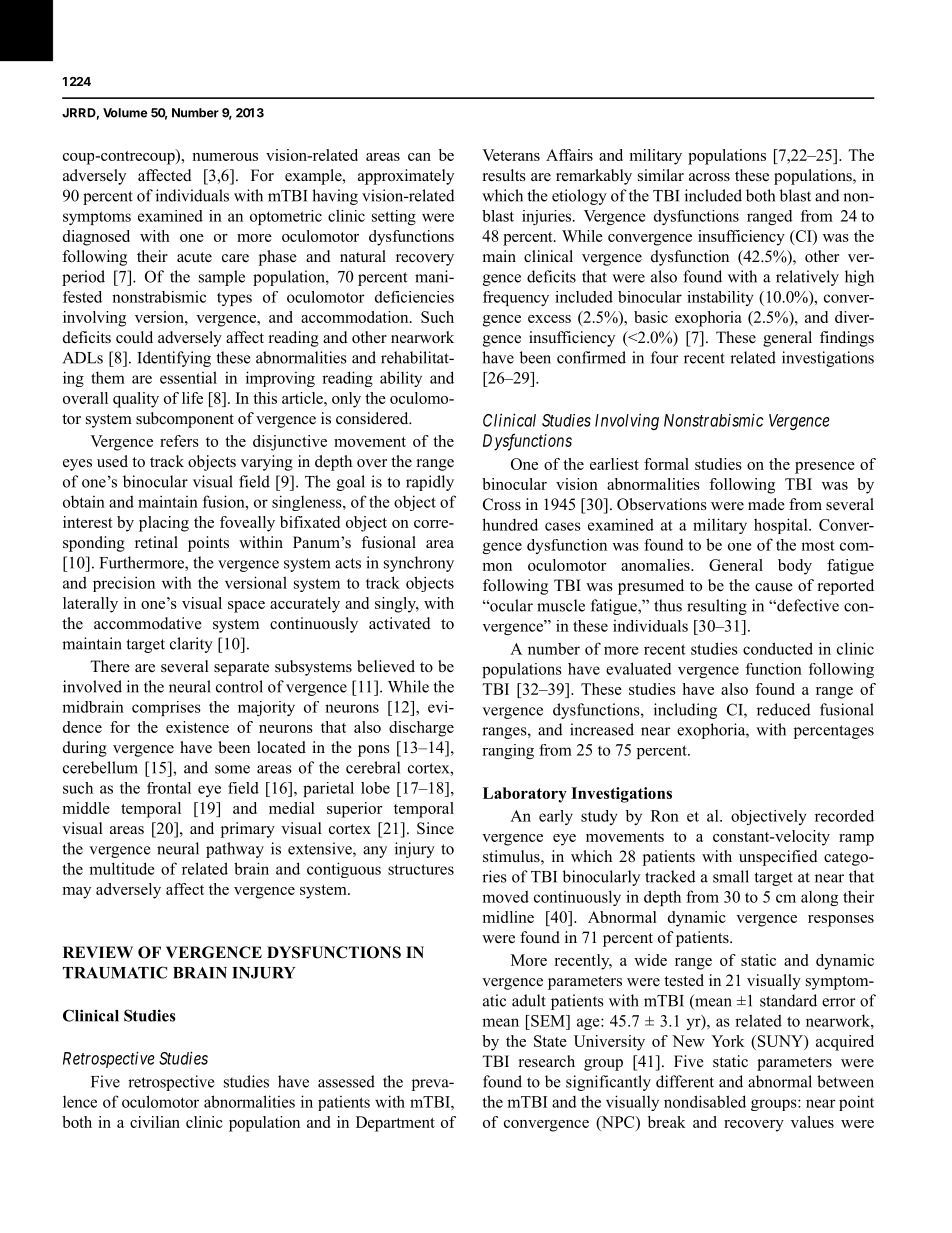  Describe the element at coordinates (661, 175) in the screenshot. I see `similar` at that location.
